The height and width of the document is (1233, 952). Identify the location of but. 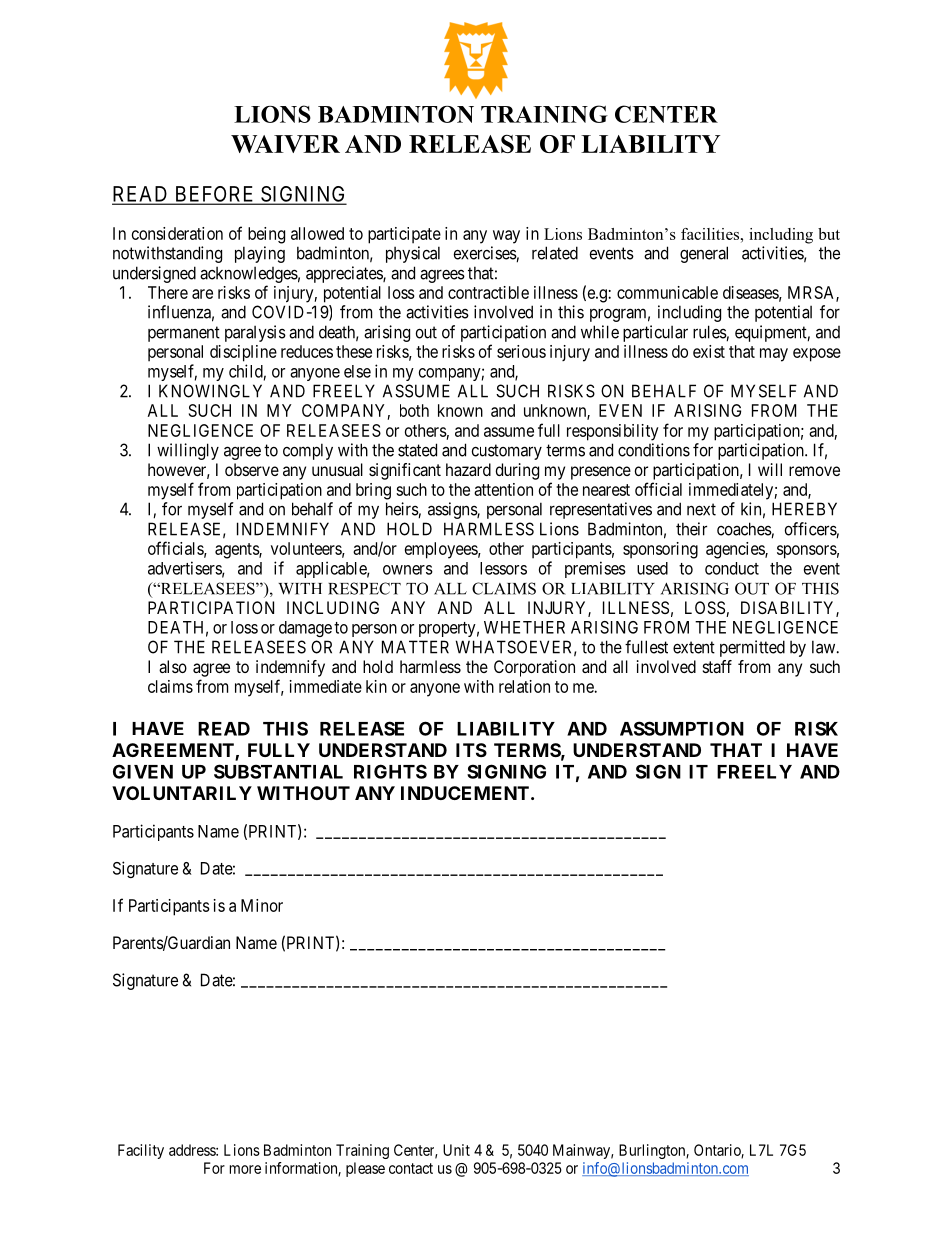
(829, 234).
